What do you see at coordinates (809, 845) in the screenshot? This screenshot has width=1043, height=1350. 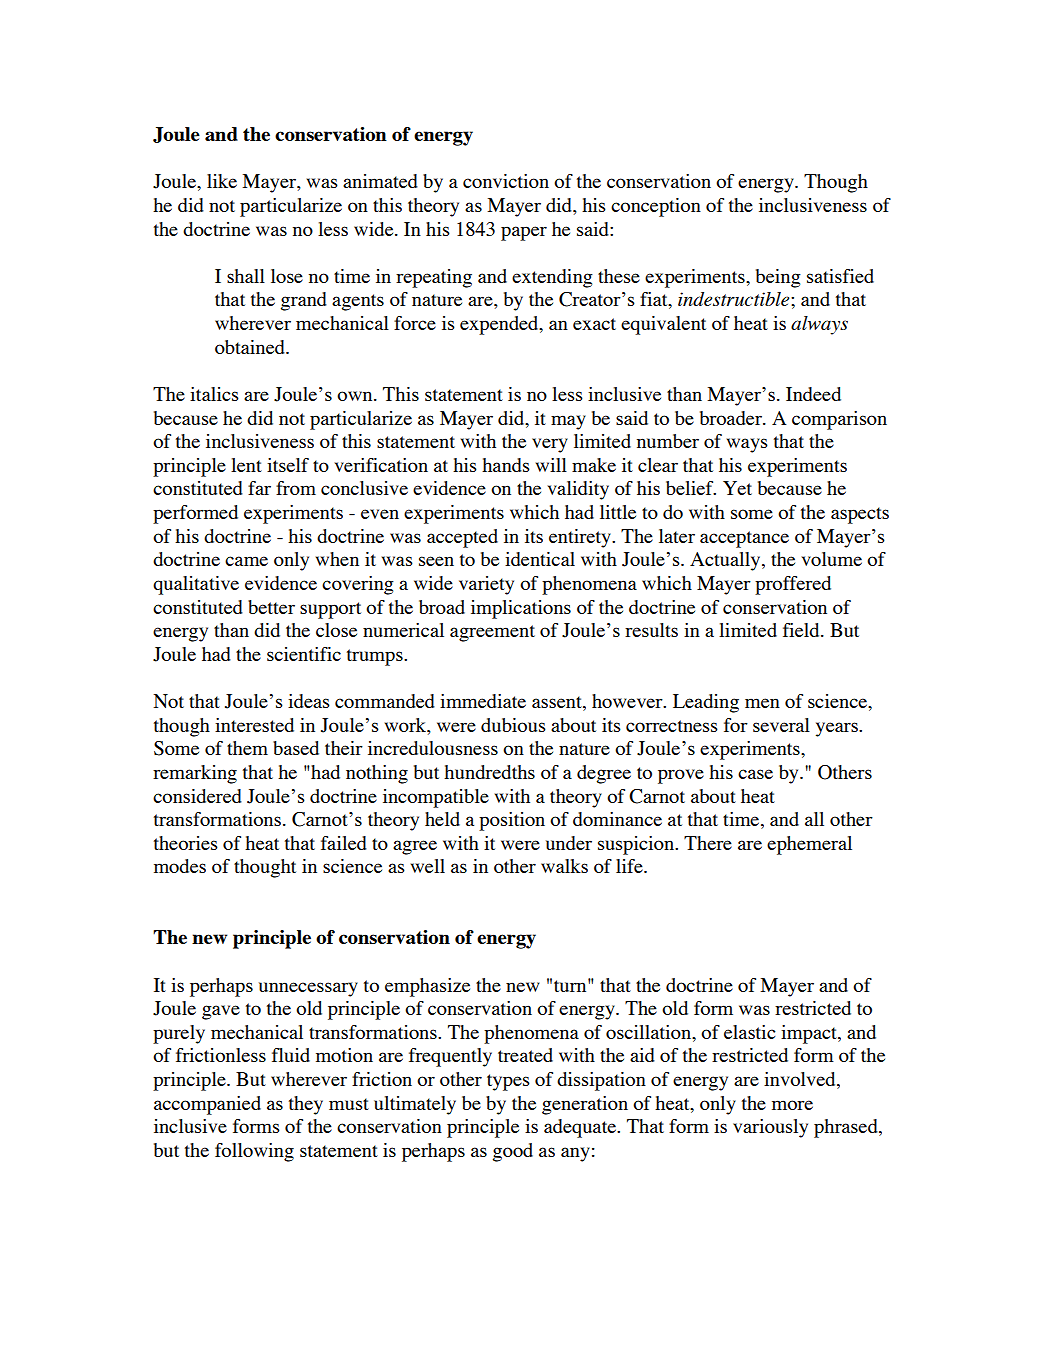 I see `ephemeral` at bounding box center [809, 845].
